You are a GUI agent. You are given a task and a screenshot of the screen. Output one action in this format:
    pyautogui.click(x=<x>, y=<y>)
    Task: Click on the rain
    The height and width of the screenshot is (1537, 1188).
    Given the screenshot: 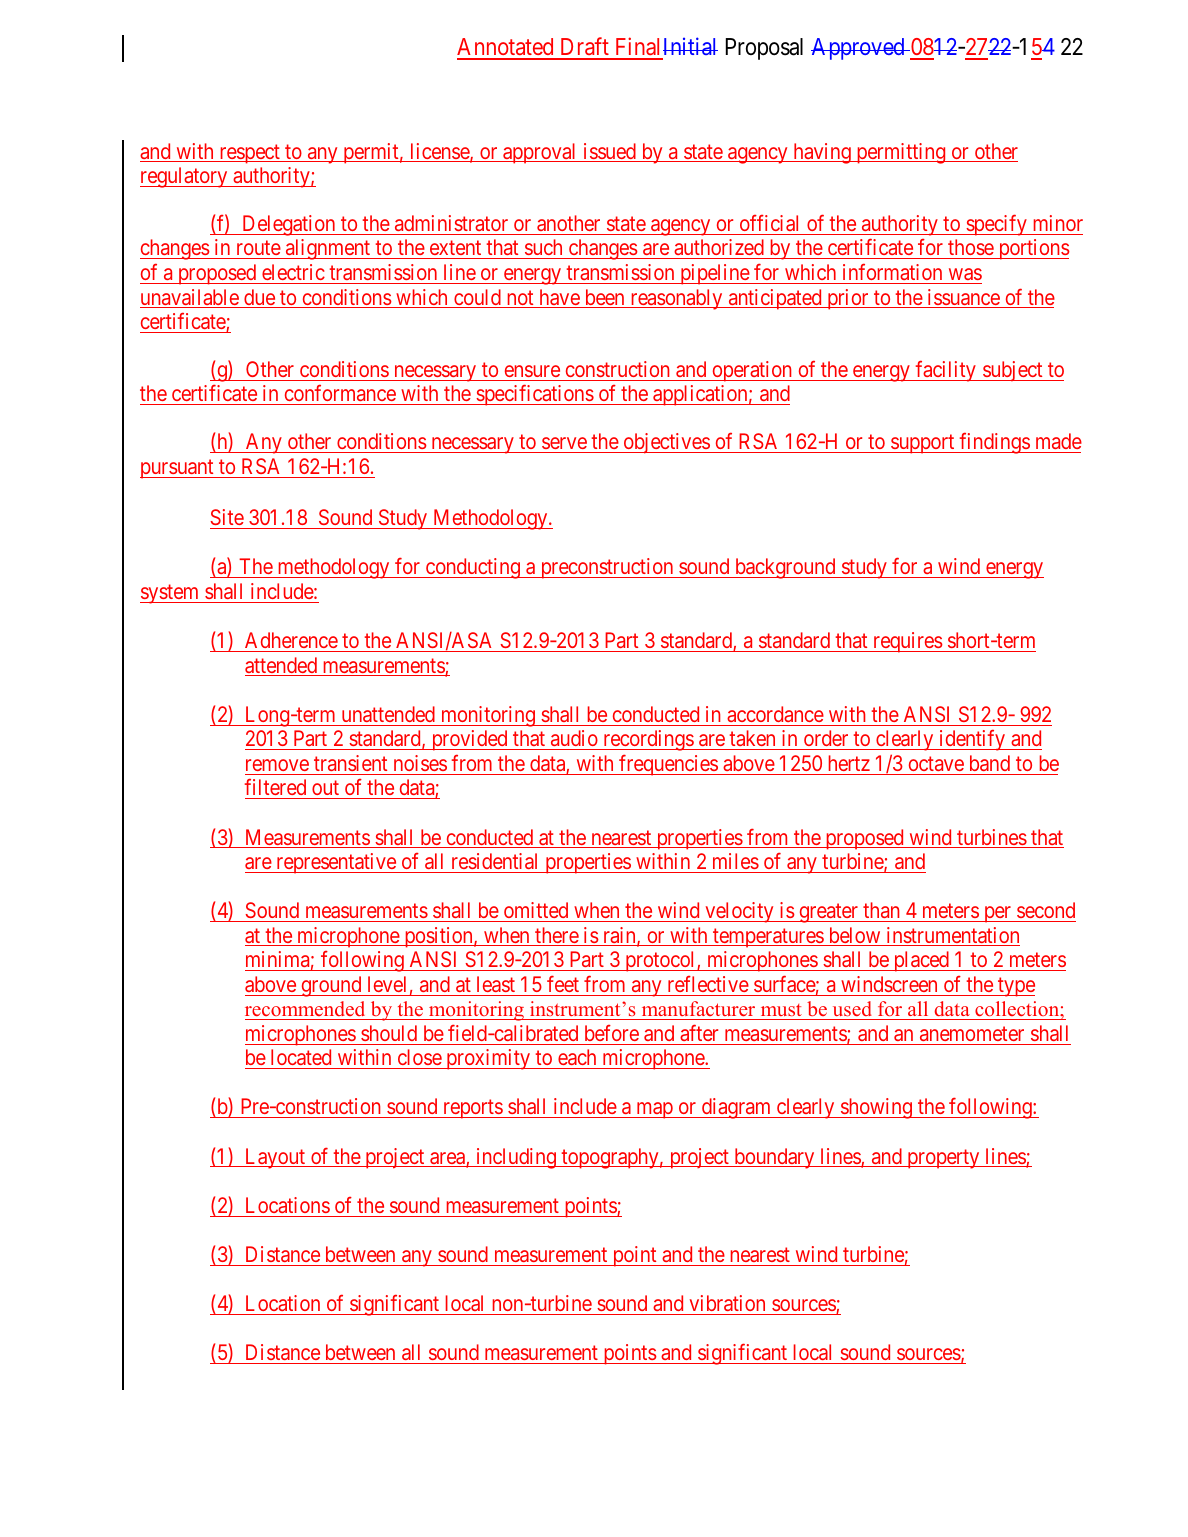 What is the action you would take?
    pyautogui.click(x=619, y=936)
